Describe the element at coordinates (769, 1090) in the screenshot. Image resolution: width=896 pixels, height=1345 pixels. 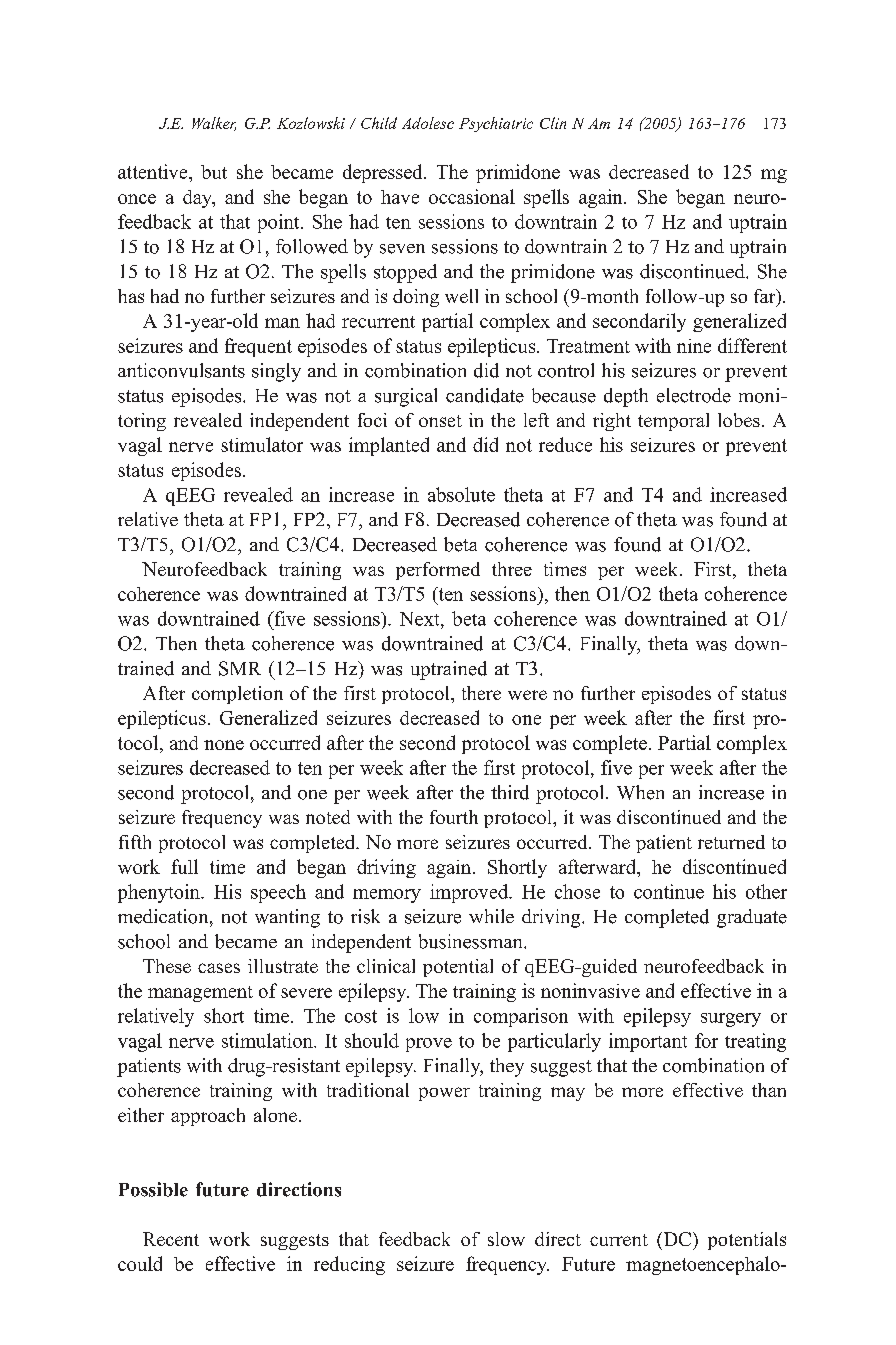
I see `than` at that location.
